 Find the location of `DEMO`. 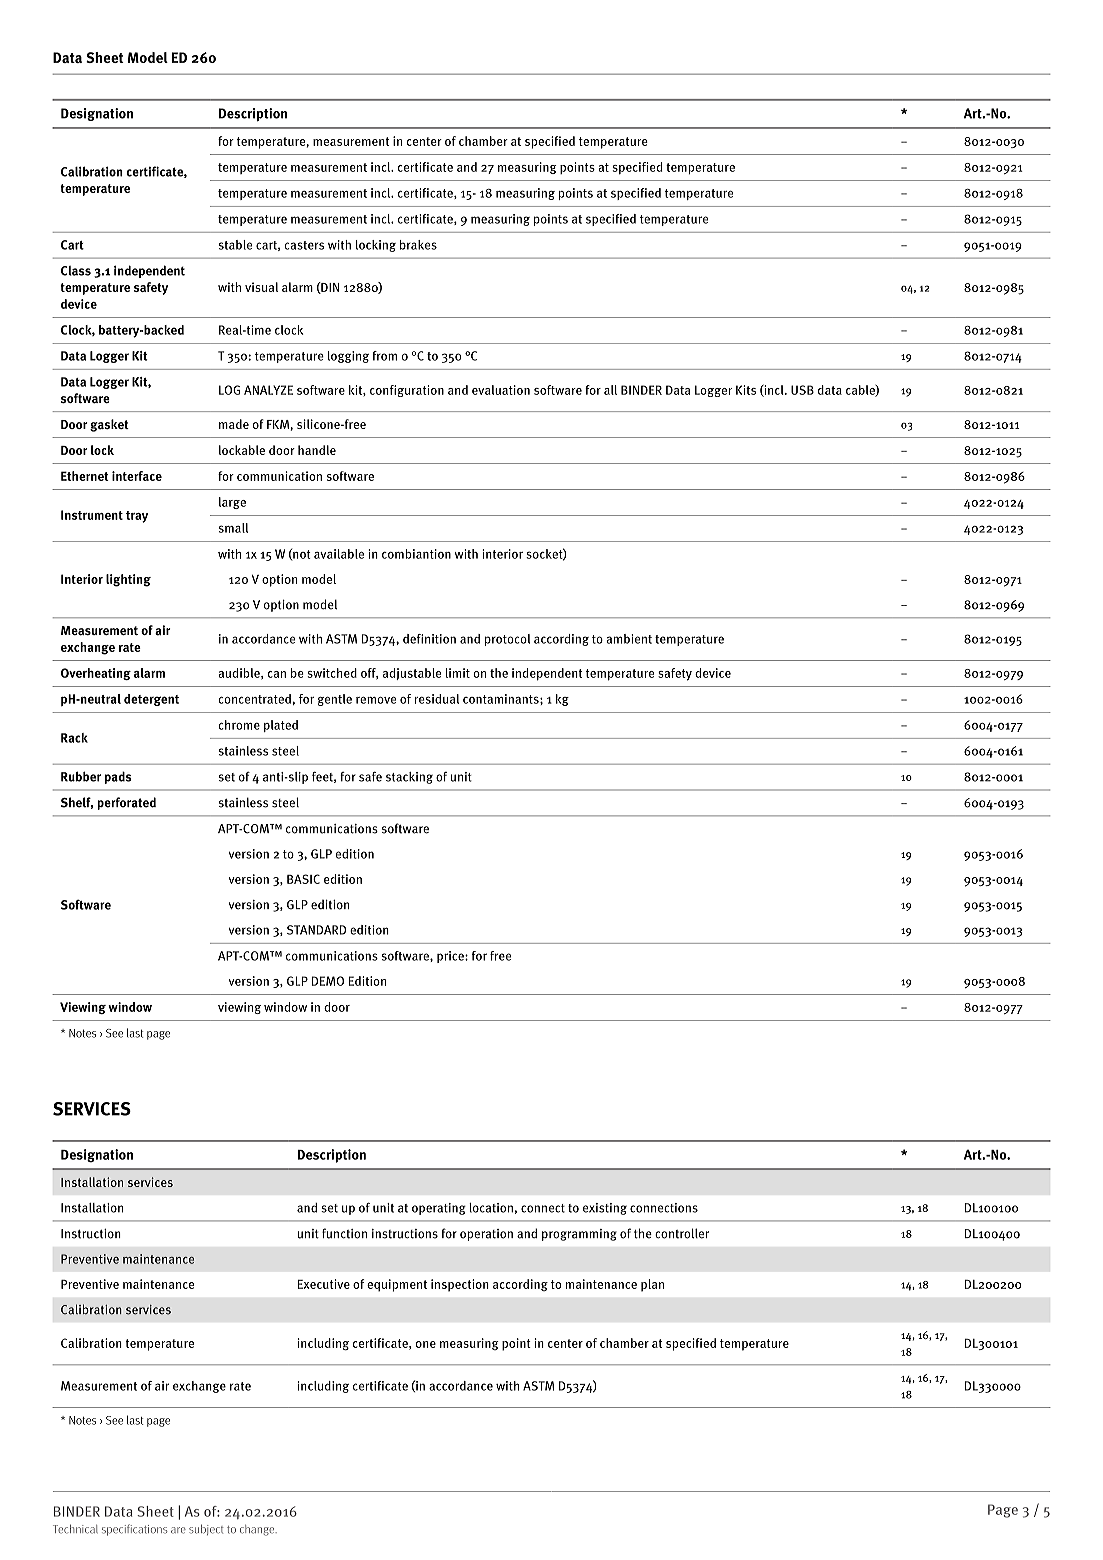

DEMO is located at coordinates (328, 981).
